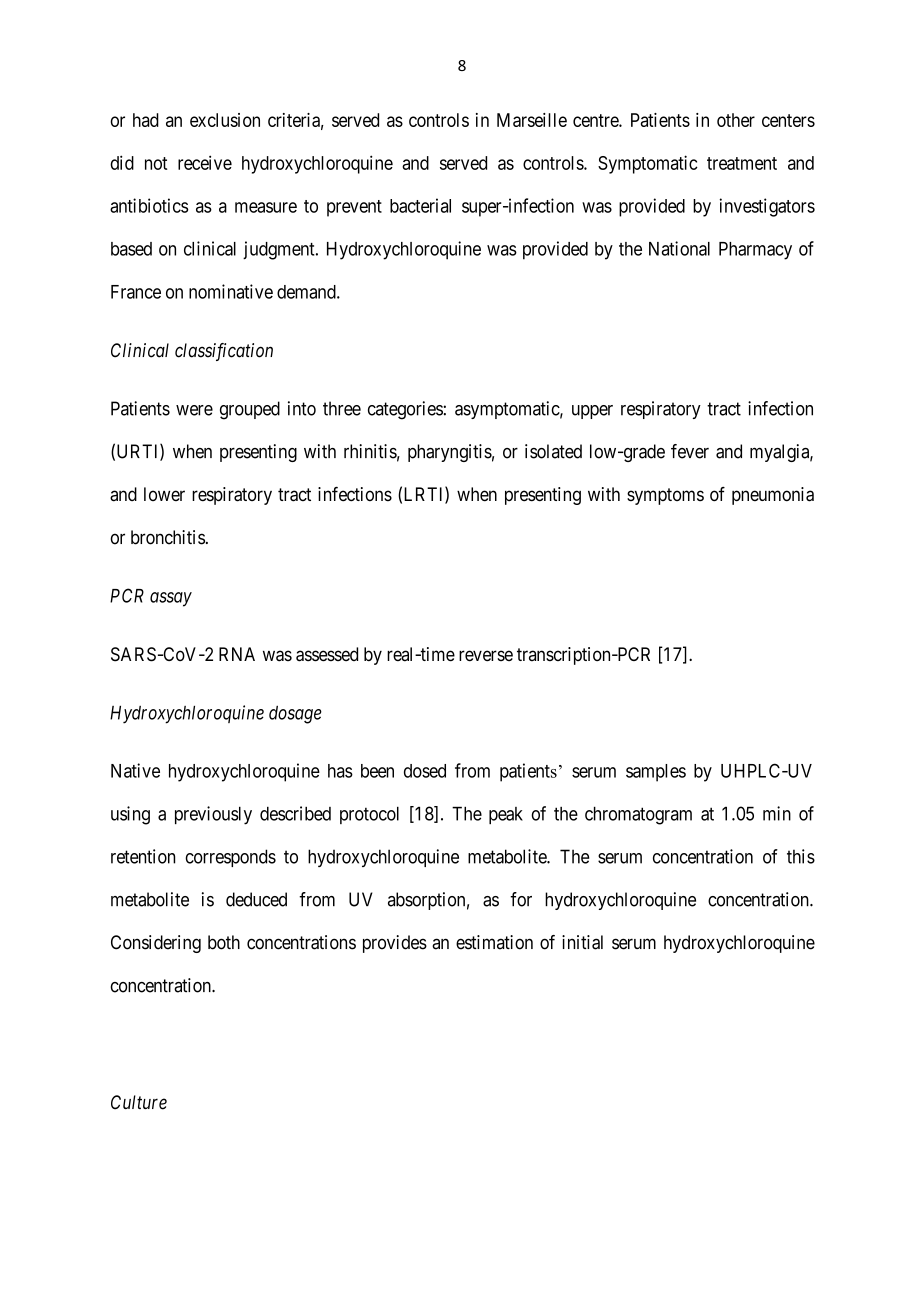 Image resolution: width=924 pixels, height=1308 pixels. I want to click on treatment, so click(742, 163).
